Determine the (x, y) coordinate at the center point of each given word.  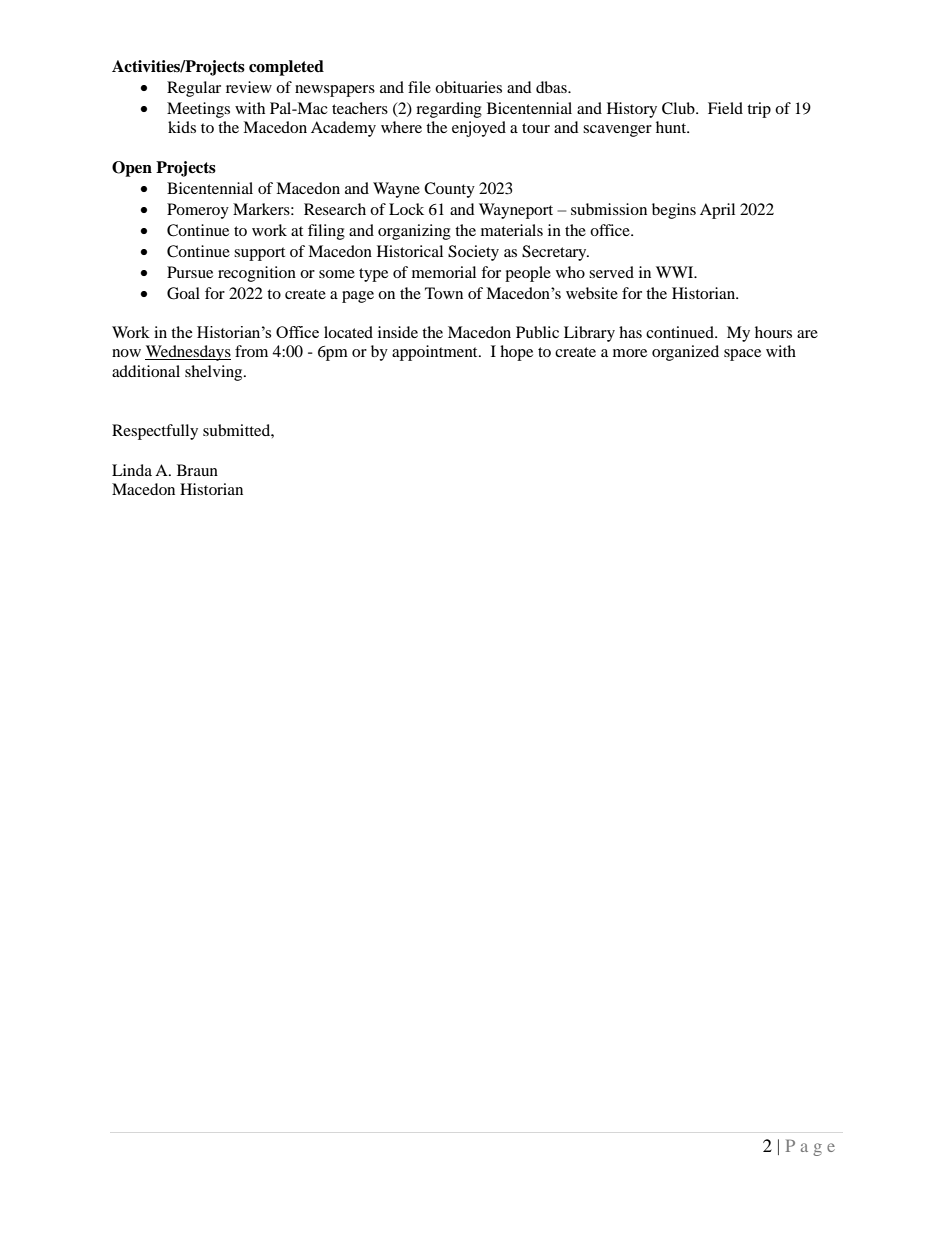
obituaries (468, 87)
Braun (197, 470)
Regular (194, 89)
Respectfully (155, 432)
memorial (444, 272)
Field (725, 108)
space (742, 355)
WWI (676, 272)
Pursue (190, 272)
